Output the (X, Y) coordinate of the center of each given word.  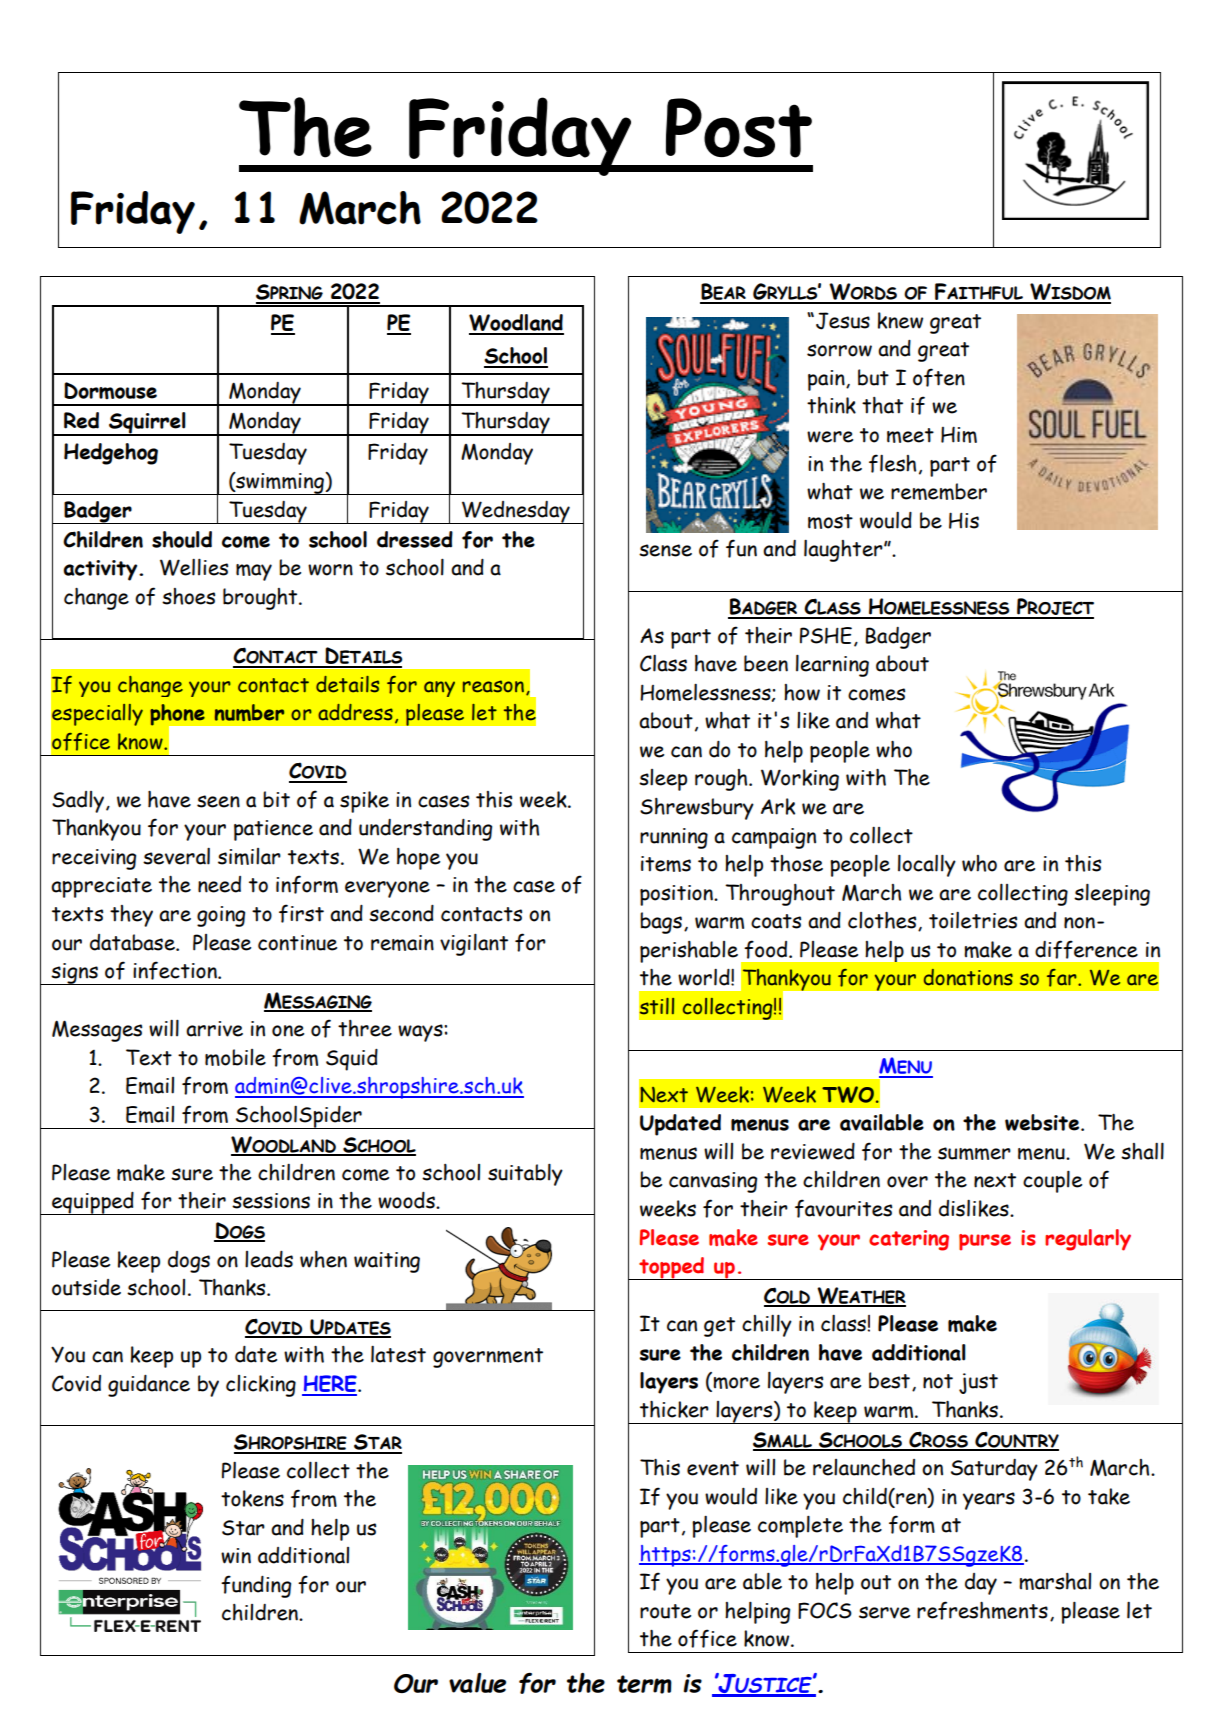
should (182, 539)
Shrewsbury (697, 809)
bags (661, 923)
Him (959, 434)
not (938, 1381)
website (1042, 1122)
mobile (235, 1057)
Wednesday (516, 512)
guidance (149, 1386)
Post (739, 128)
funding (256, 1586)
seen (218, 801)
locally (927, 865)
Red (81, 420)
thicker (674, 1409)
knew (900, 320)
